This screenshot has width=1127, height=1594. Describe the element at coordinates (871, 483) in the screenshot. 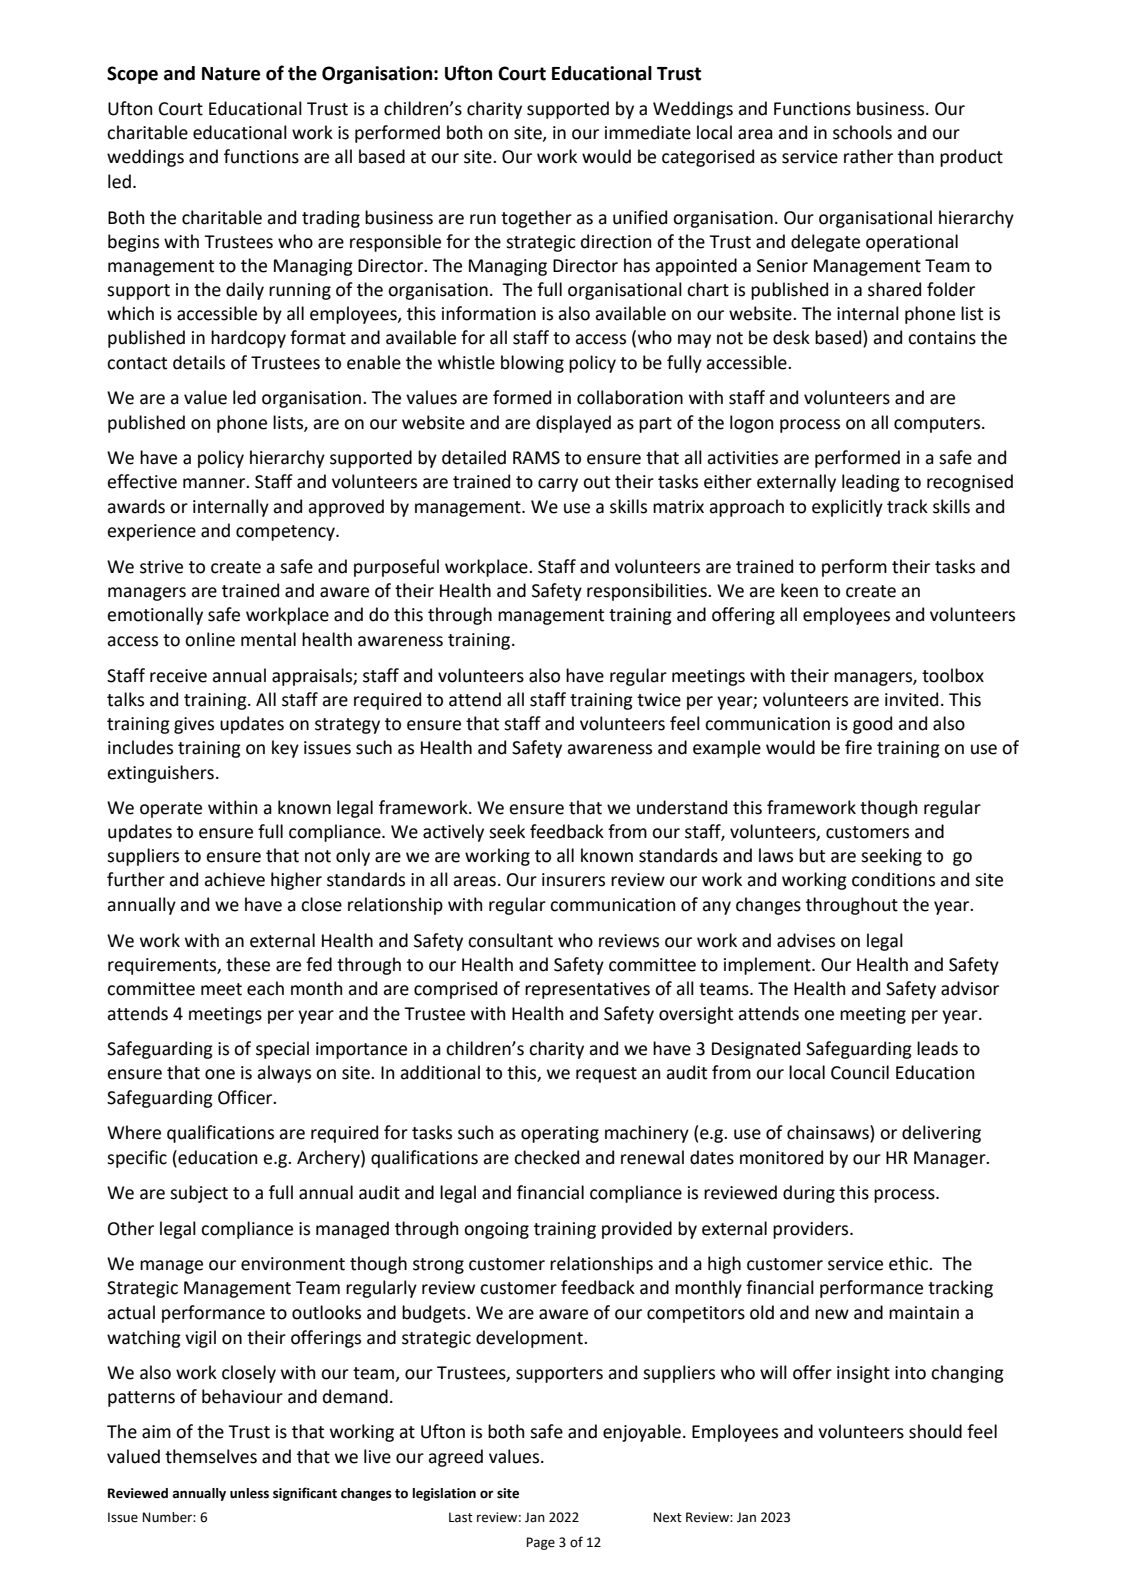

I see `leading` at that location.
